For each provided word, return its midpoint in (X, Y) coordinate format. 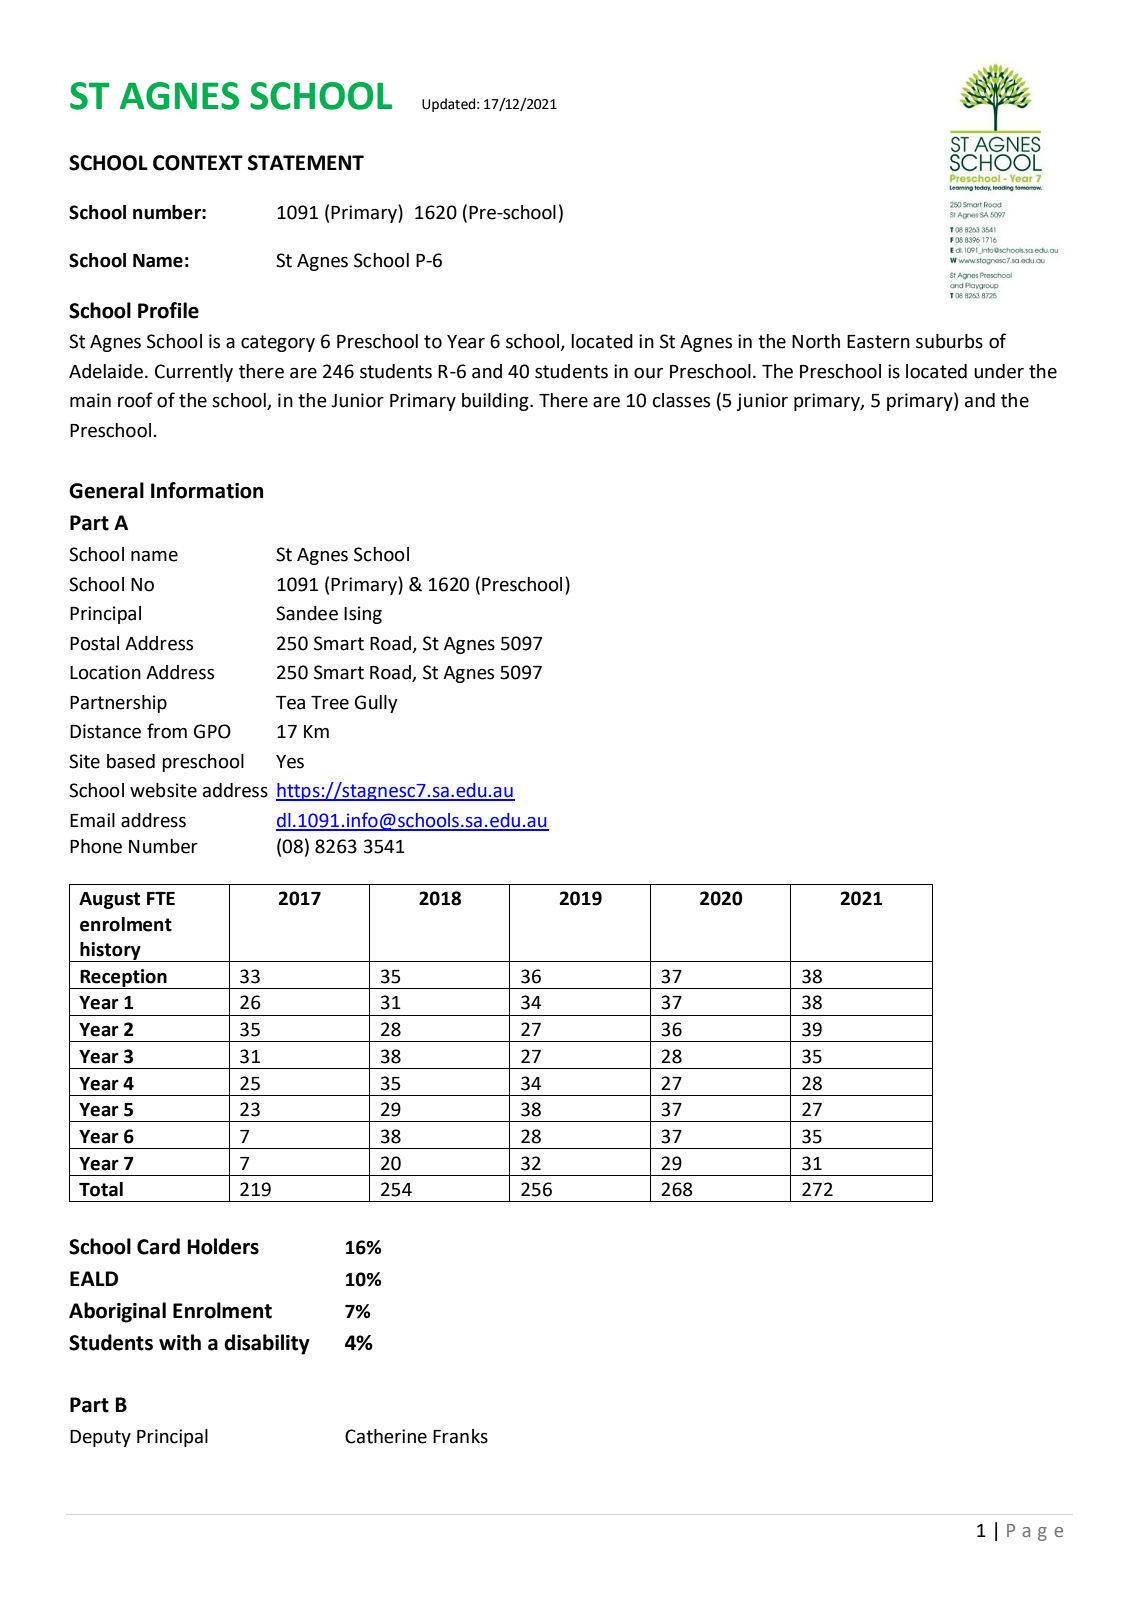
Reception (123, 979)
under (999, 371)
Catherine (386, 1436)
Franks (460, 1436)
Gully (376, 704)
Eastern (878, 342)
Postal (94, 643)
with (180, 1342)
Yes (290, 762)
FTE (161, 898)
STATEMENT (306, 163)
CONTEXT (198, 163)
